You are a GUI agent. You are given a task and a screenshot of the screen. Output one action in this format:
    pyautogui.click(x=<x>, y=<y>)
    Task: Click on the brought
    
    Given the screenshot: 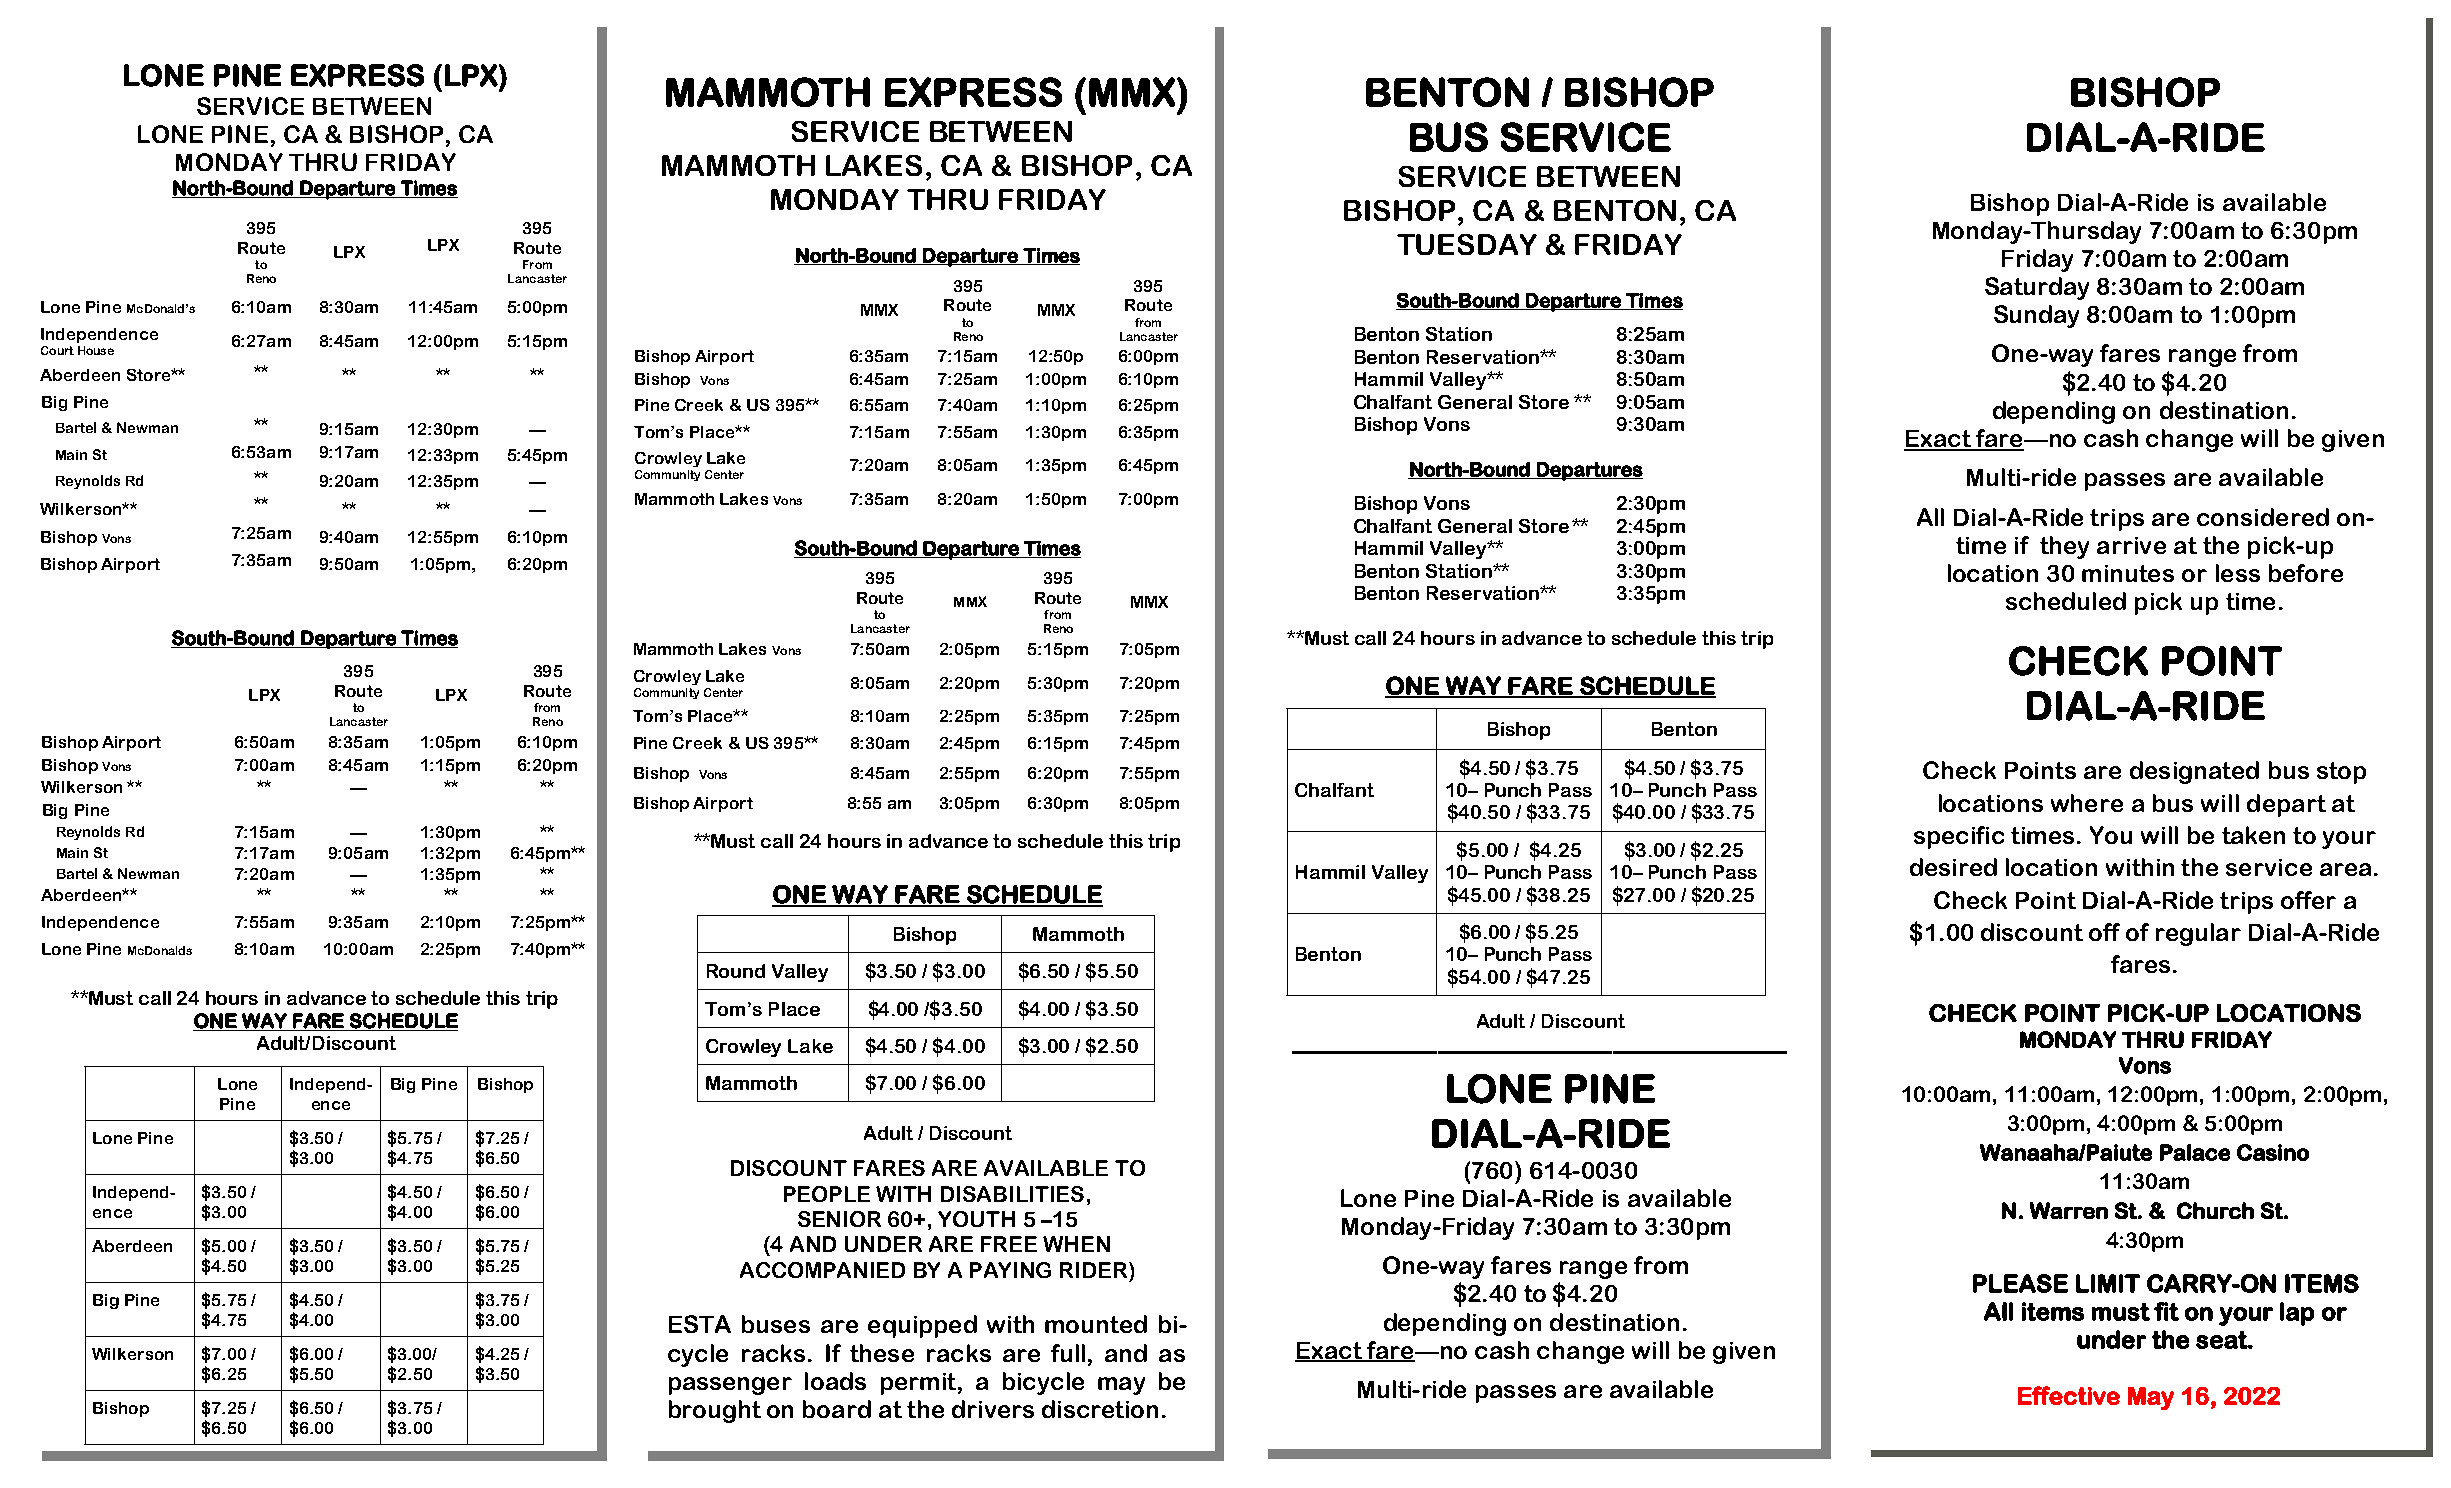 What is the action you would take?
    pyautogui.click(x=715, y=1411)
